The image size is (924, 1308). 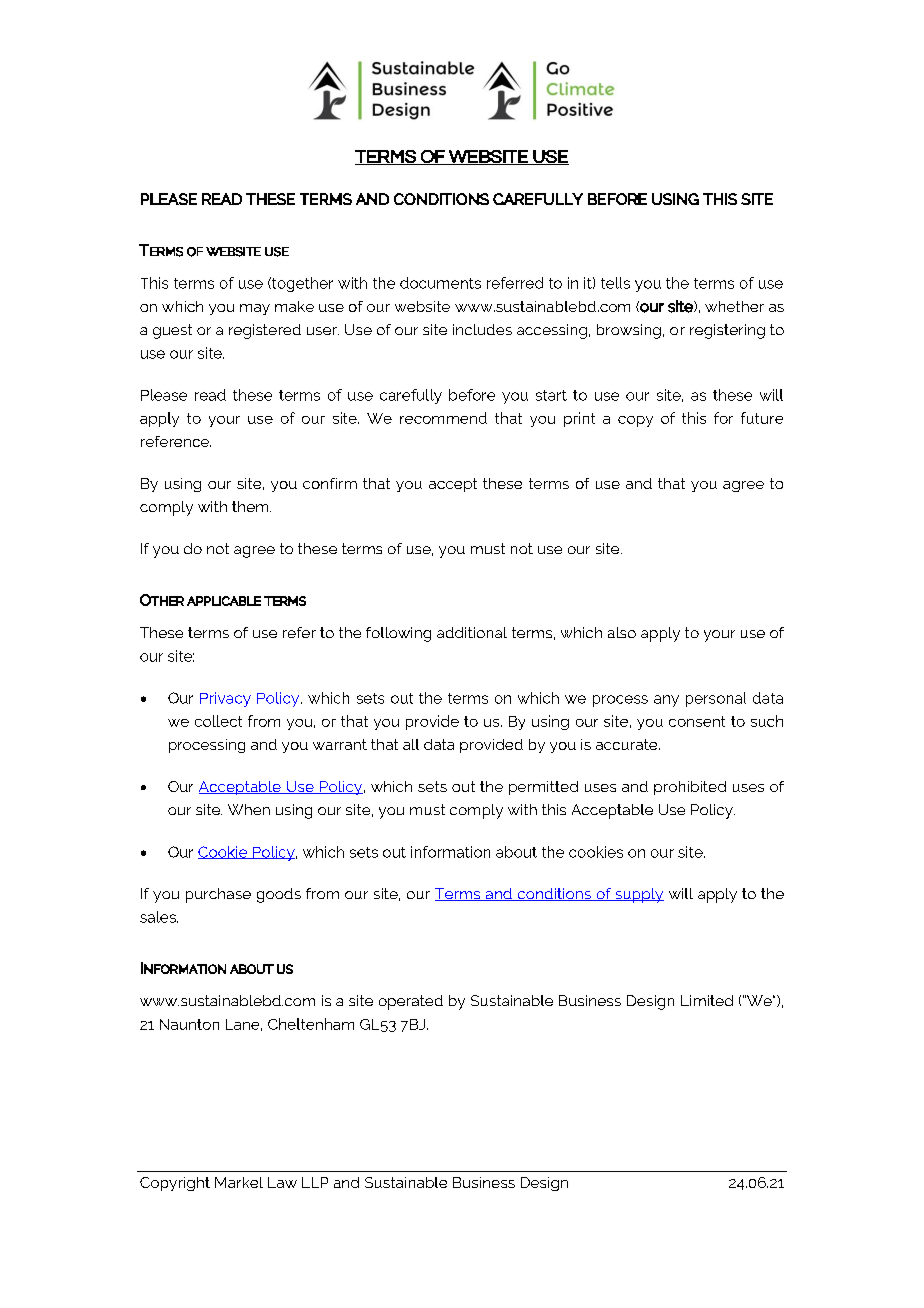 What do you see at coordinates (482, 329) in the screenshot?
I see `includes` at bounding box center [482, 329].
